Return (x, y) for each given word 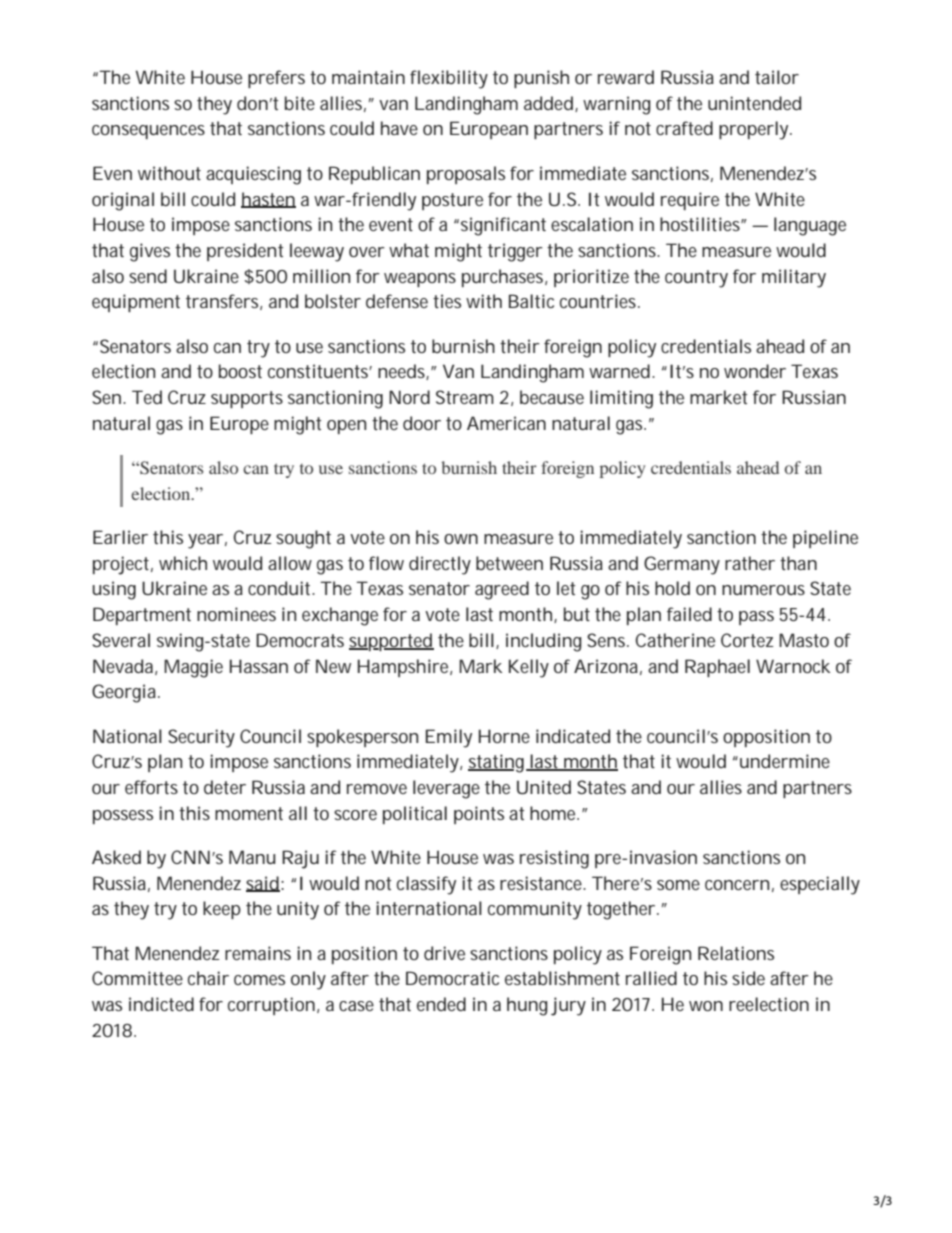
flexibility (449, 79)
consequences (148, 132)
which (183, 563)
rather (750, 563)
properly (755, 130)
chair (208, 978)
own (461, 539)
